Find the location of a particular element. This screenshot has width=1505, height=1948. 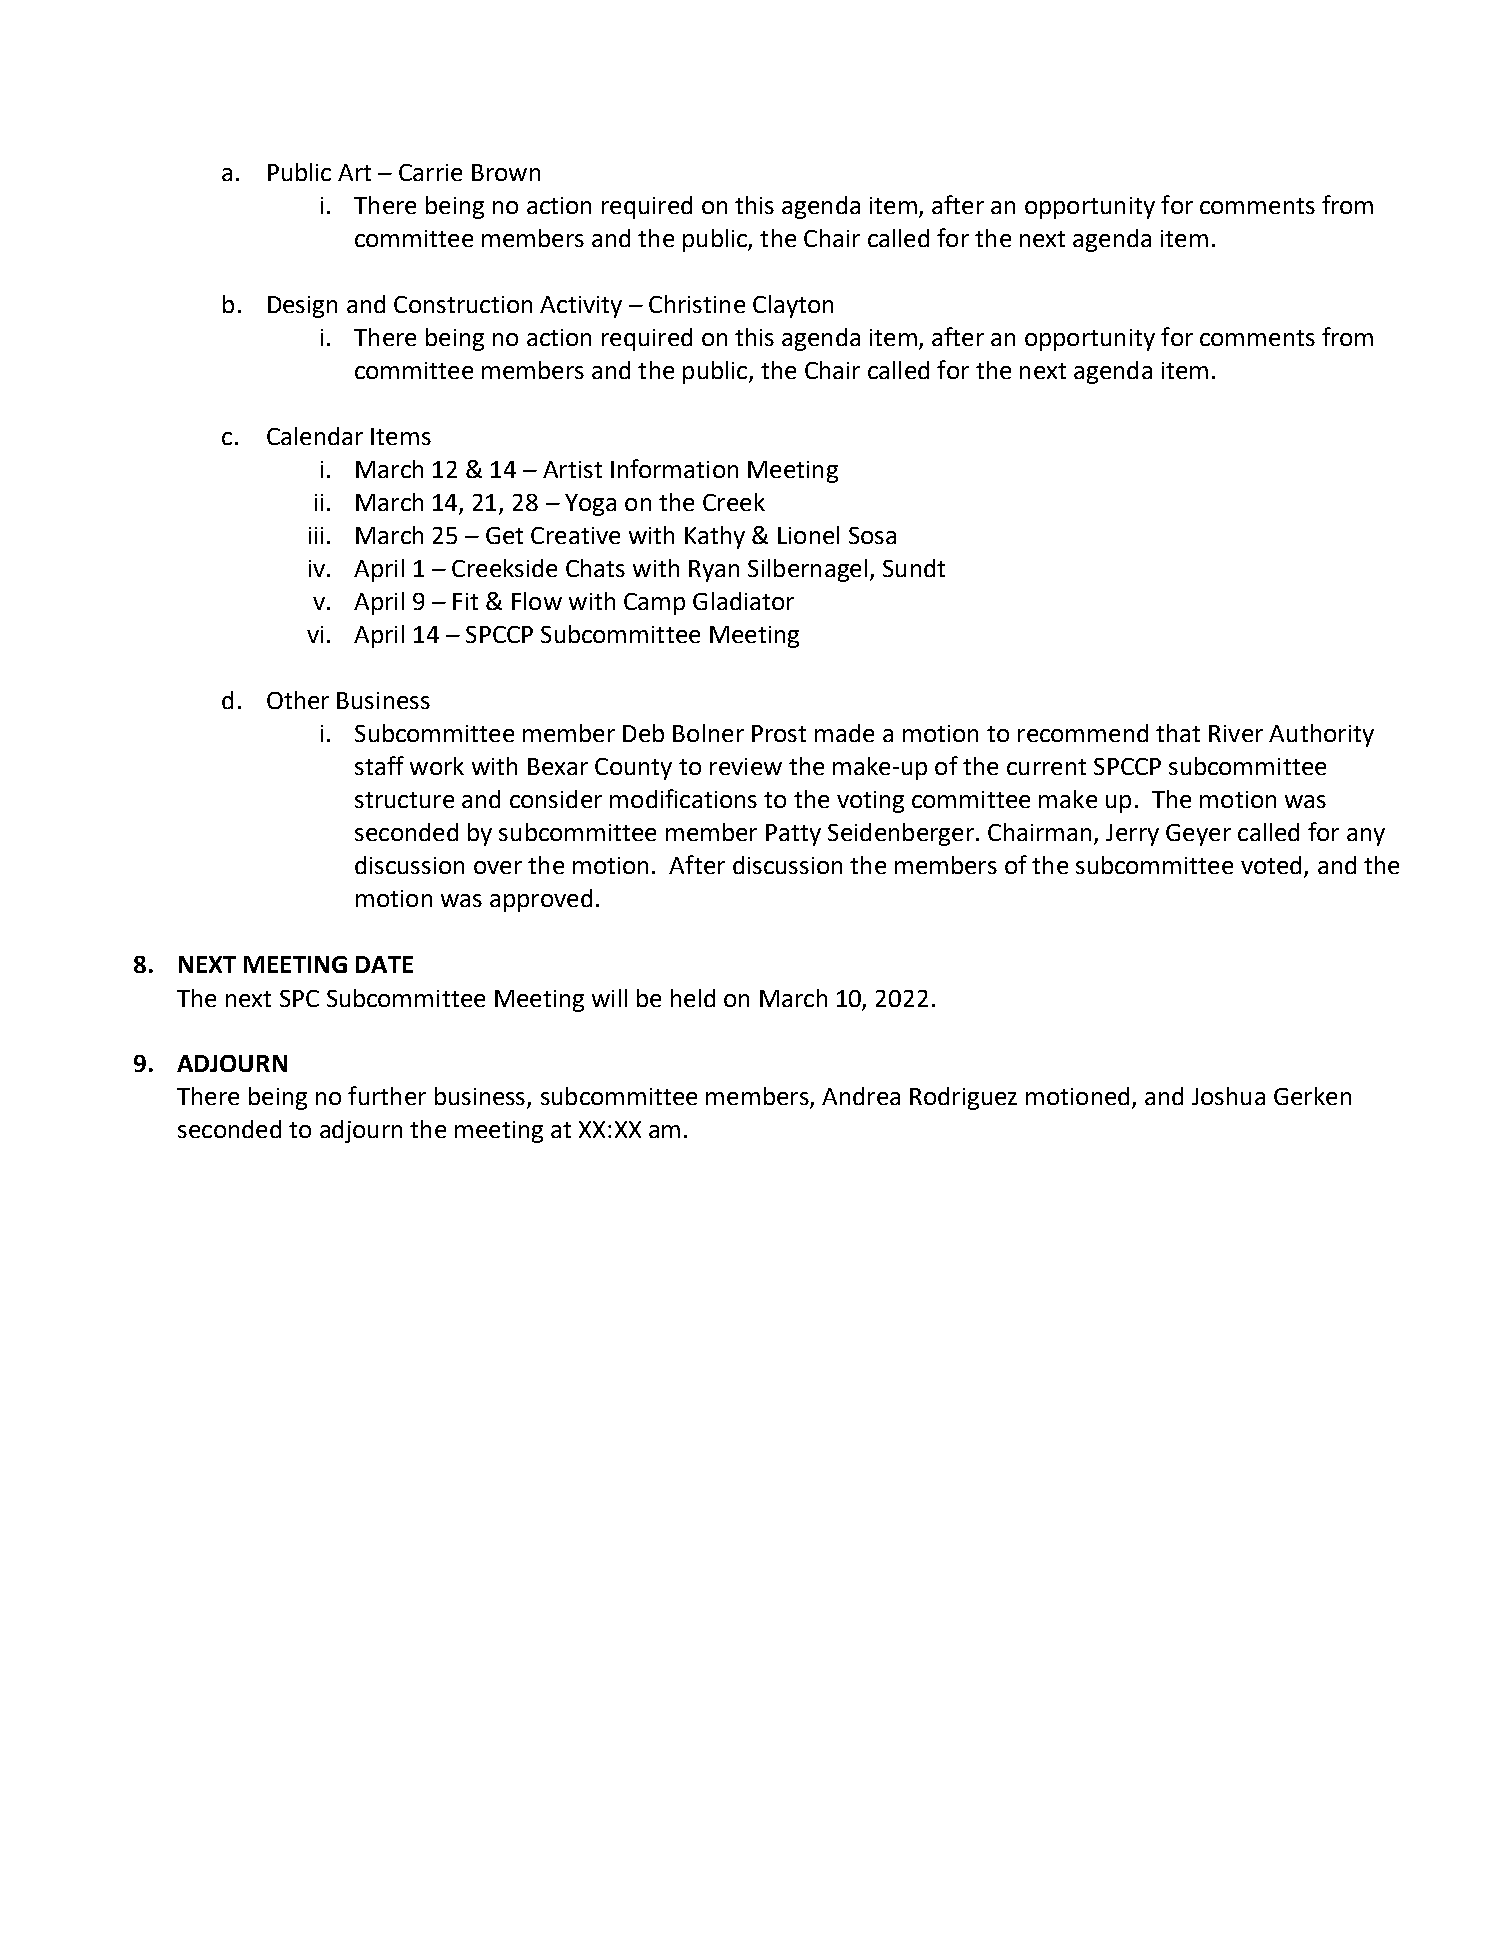

Fit is located at coordinates (465, 601).
